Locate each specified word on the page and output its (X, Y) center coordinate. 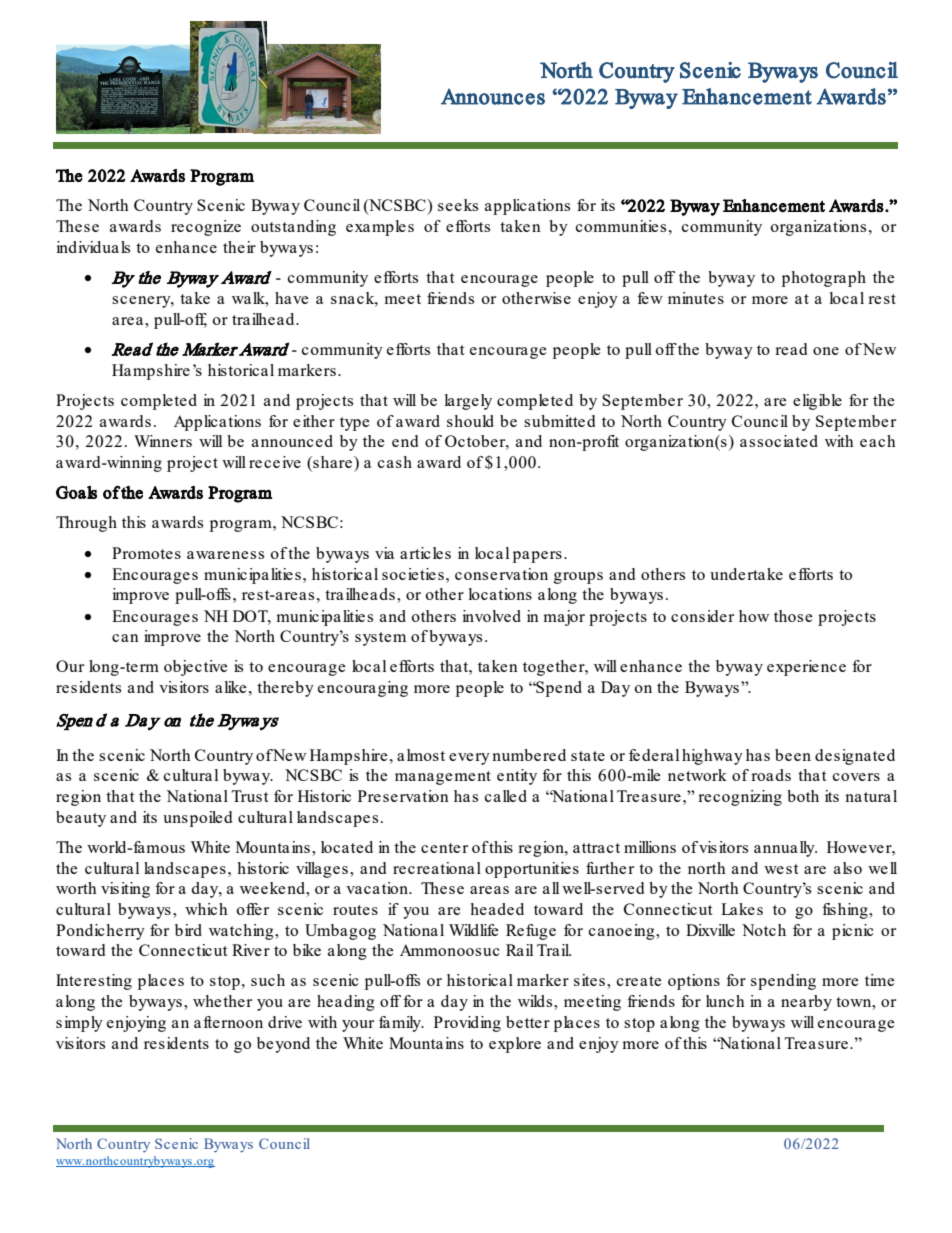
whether (222, 1001)
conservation (501, 574)
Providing (467, 1024)
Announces (493, 96)
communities (621, 226)
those (793, 616)
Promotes (146, 553)
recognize (206, 228)
